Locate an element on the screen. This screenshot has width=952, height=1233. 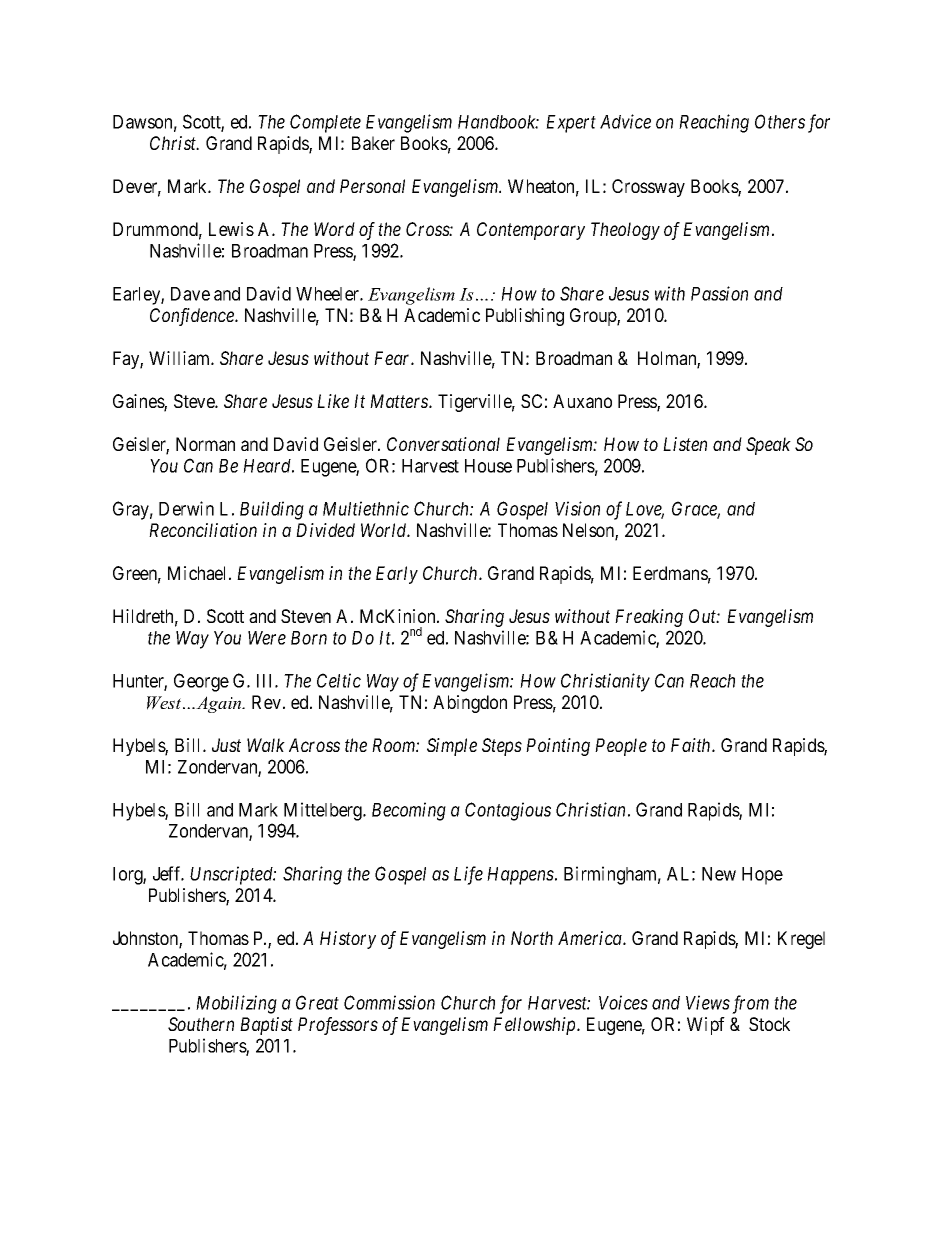
Others is located at coordinates (780, 121).
